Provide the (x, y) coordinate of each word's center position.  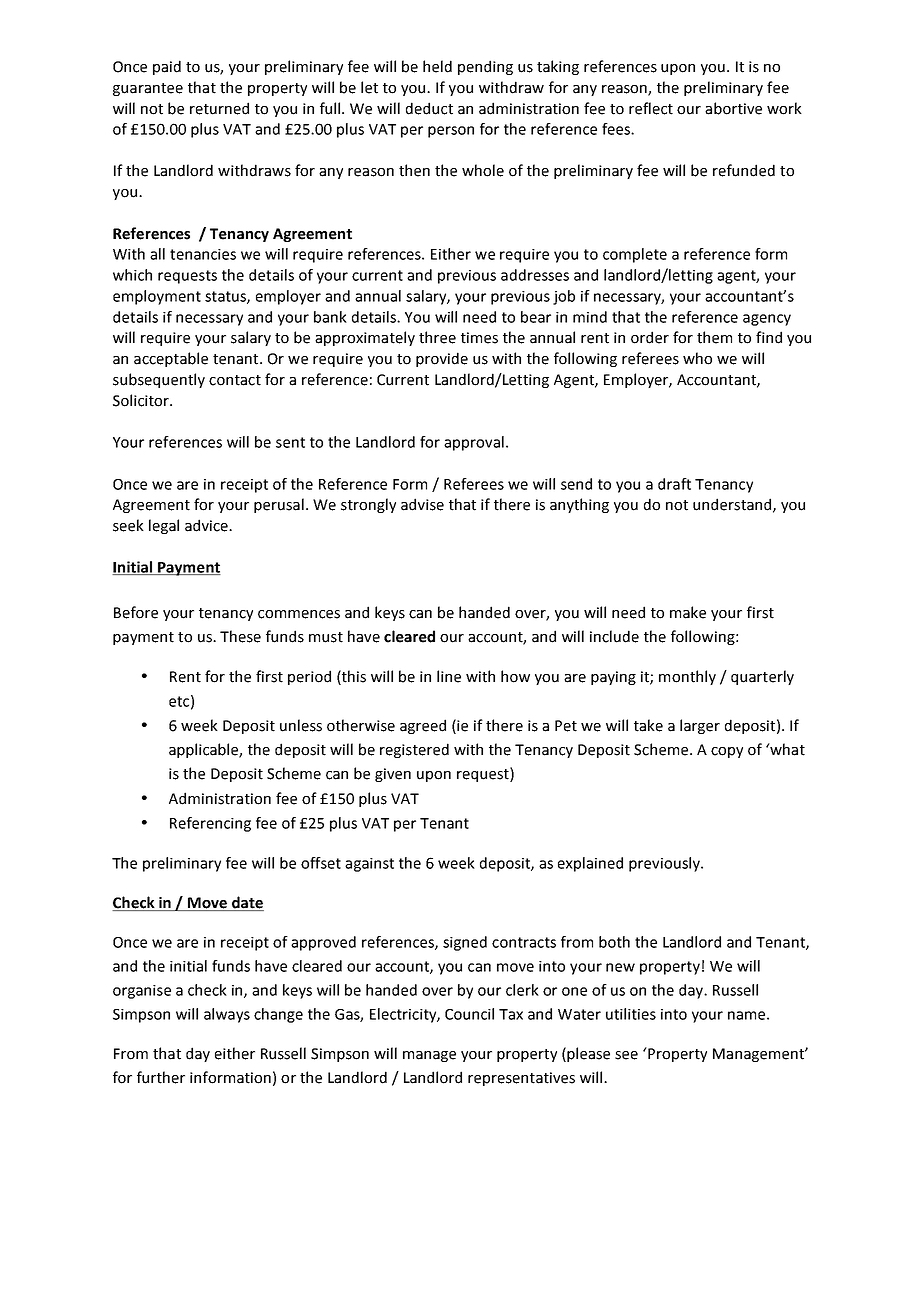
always (227, 1015)
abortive (733, 108)
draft (674, 484)
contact (235, 380)
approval (474, 443)
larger (700, 726)
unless (301, 725)
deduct (429, 108)
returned (219, 108)
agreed (423, 726)
